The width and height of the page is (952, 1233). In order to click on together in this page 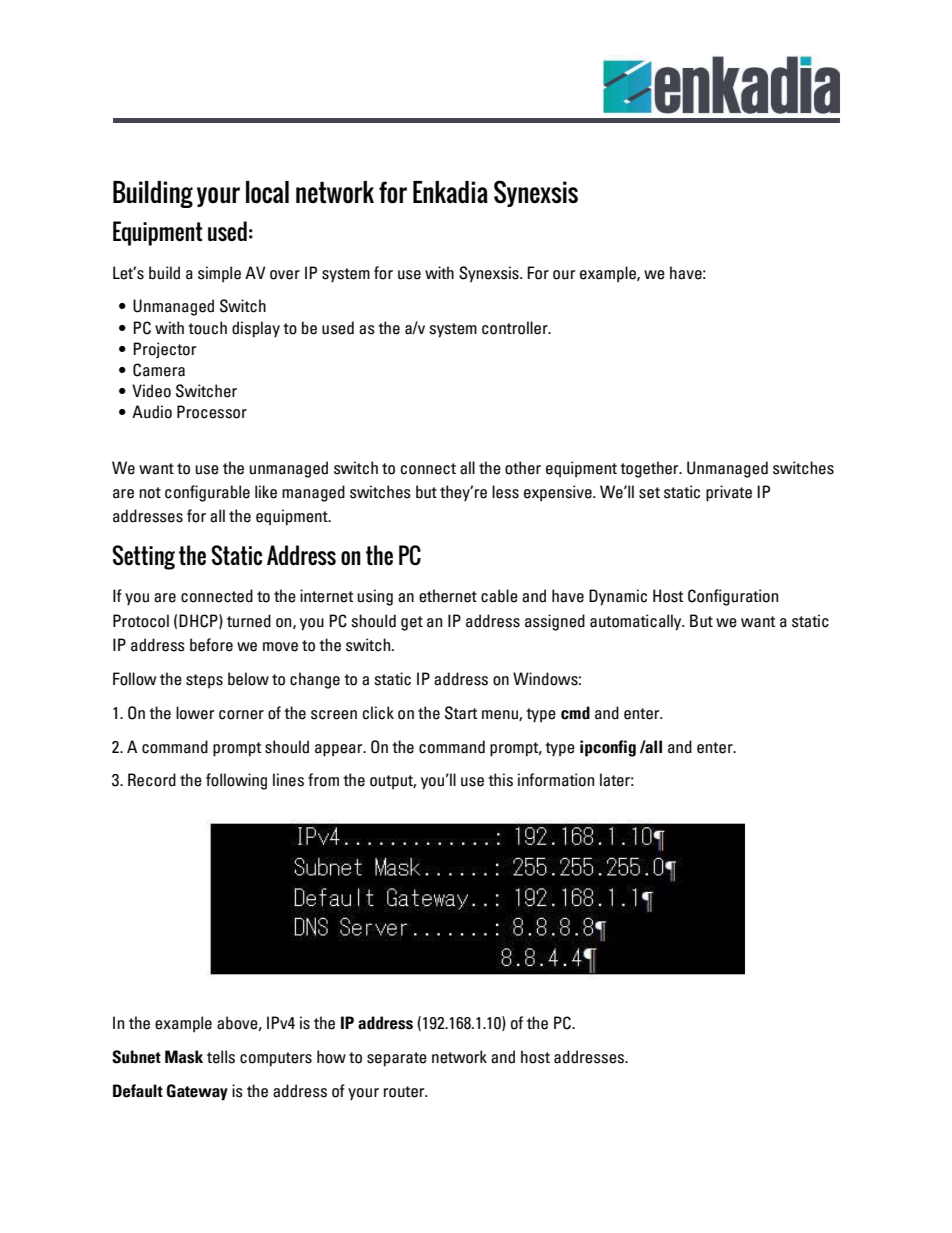, I will do `click(650, 469)`.
